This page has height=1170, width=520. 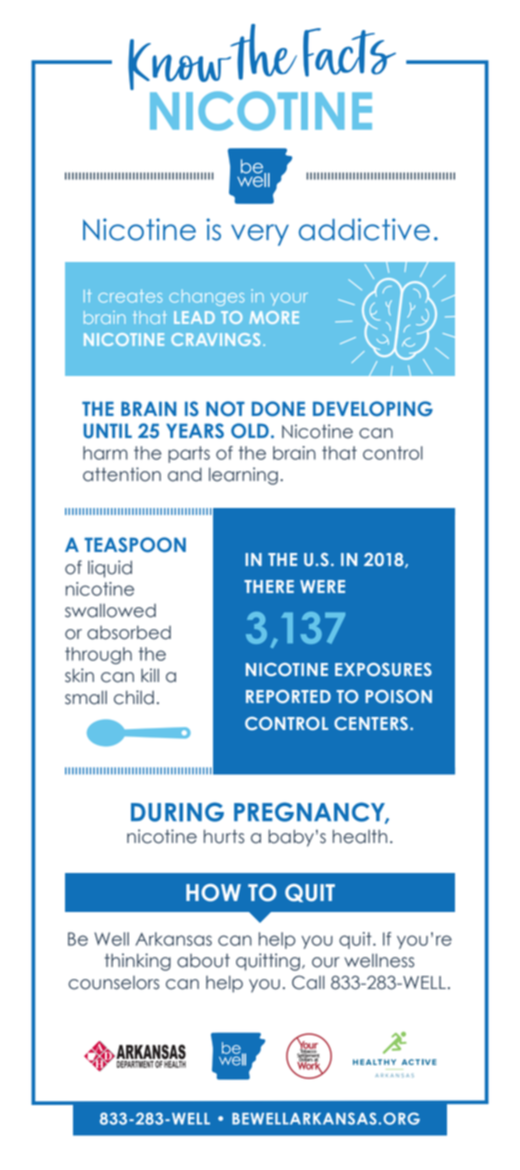 I want to click on THERE, so click(x=269, y=586).
